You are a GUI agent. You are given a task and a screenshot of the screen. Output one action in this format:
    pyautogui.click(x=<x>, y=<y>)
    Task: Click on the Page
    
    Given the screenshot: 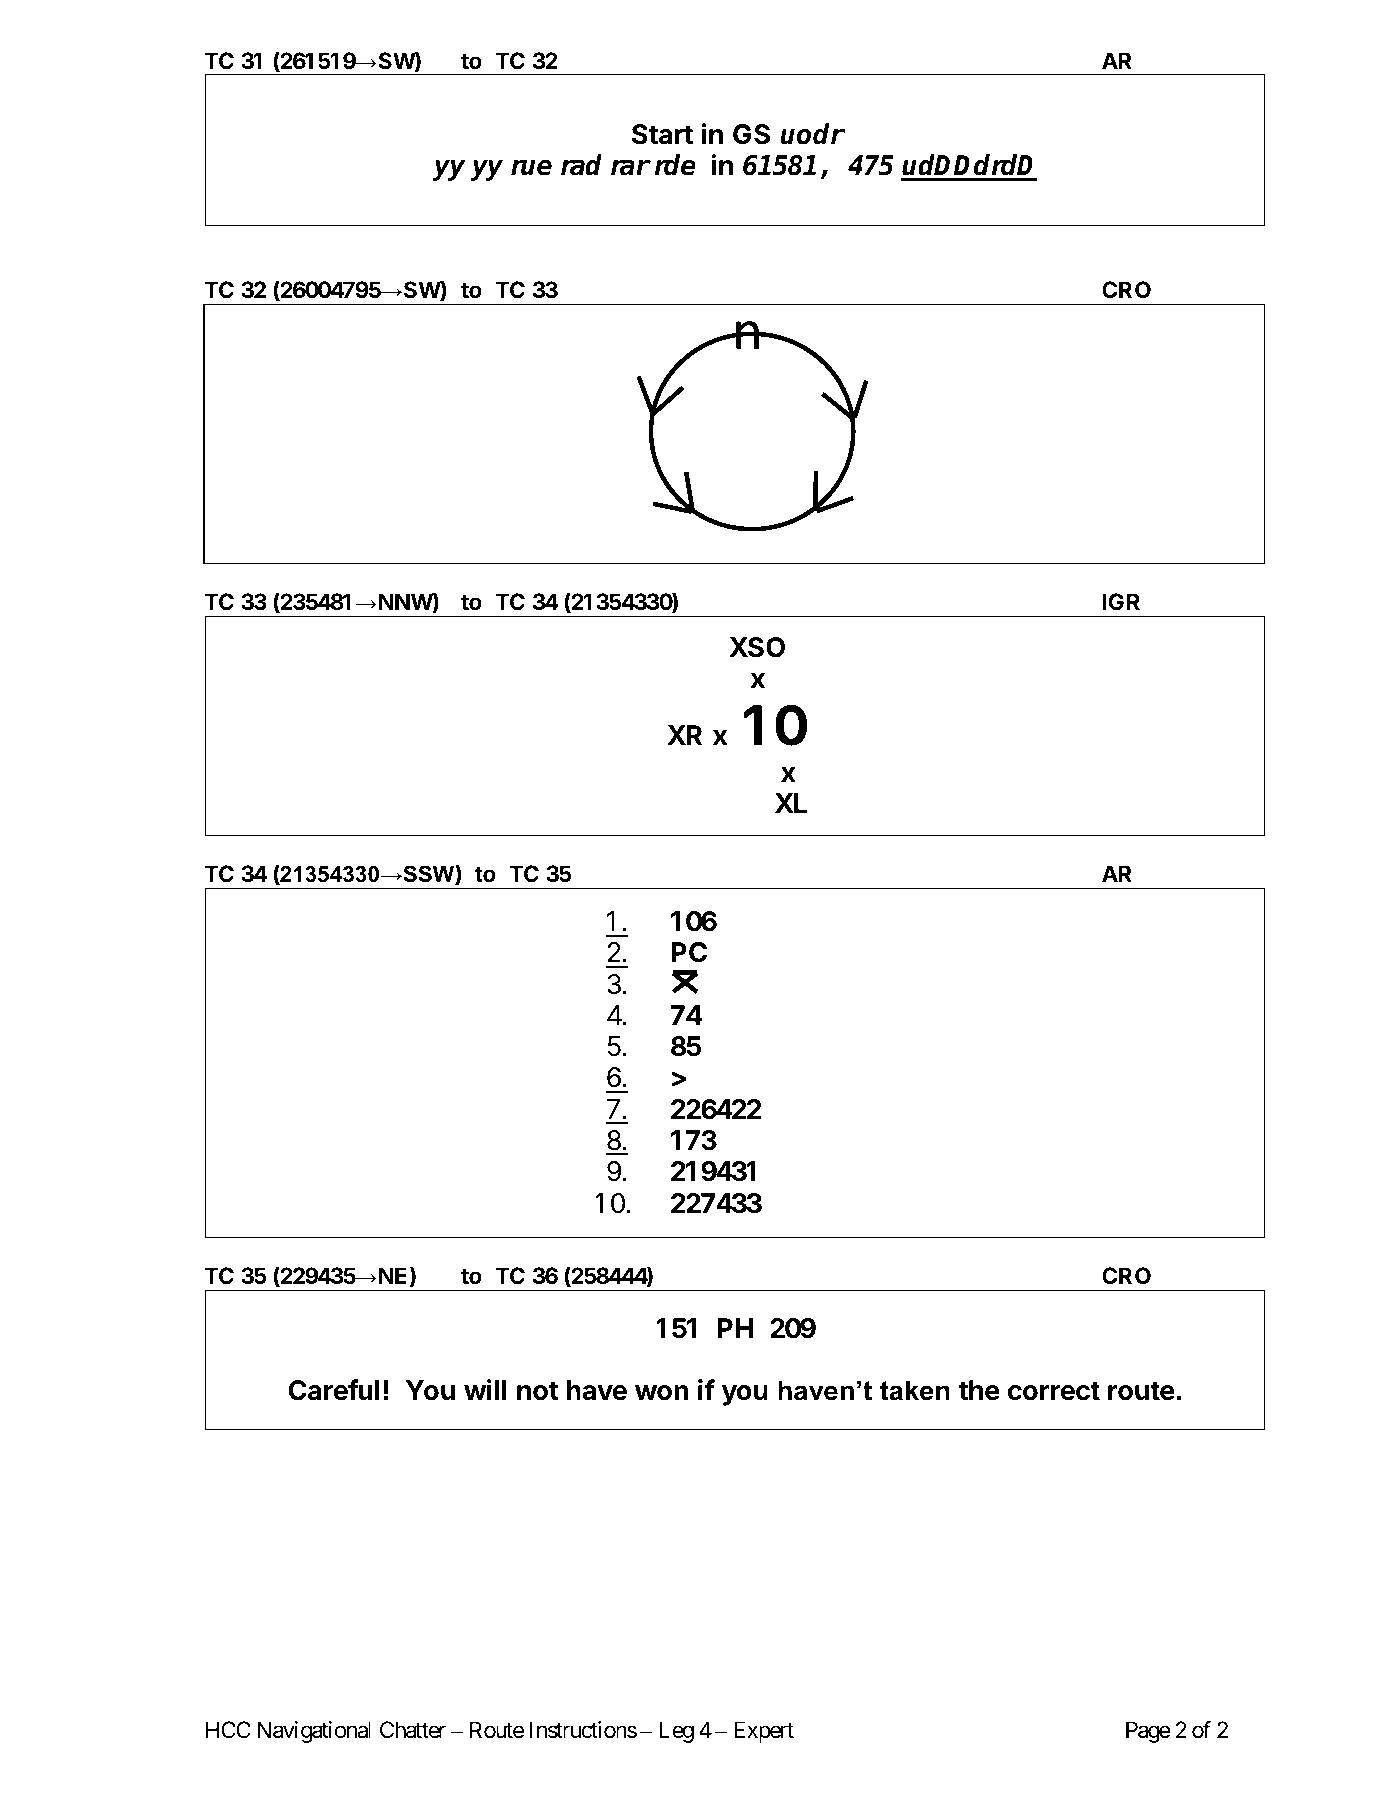 What is the action you would take?
    pyautogui.click(x=1148, y=1732)
